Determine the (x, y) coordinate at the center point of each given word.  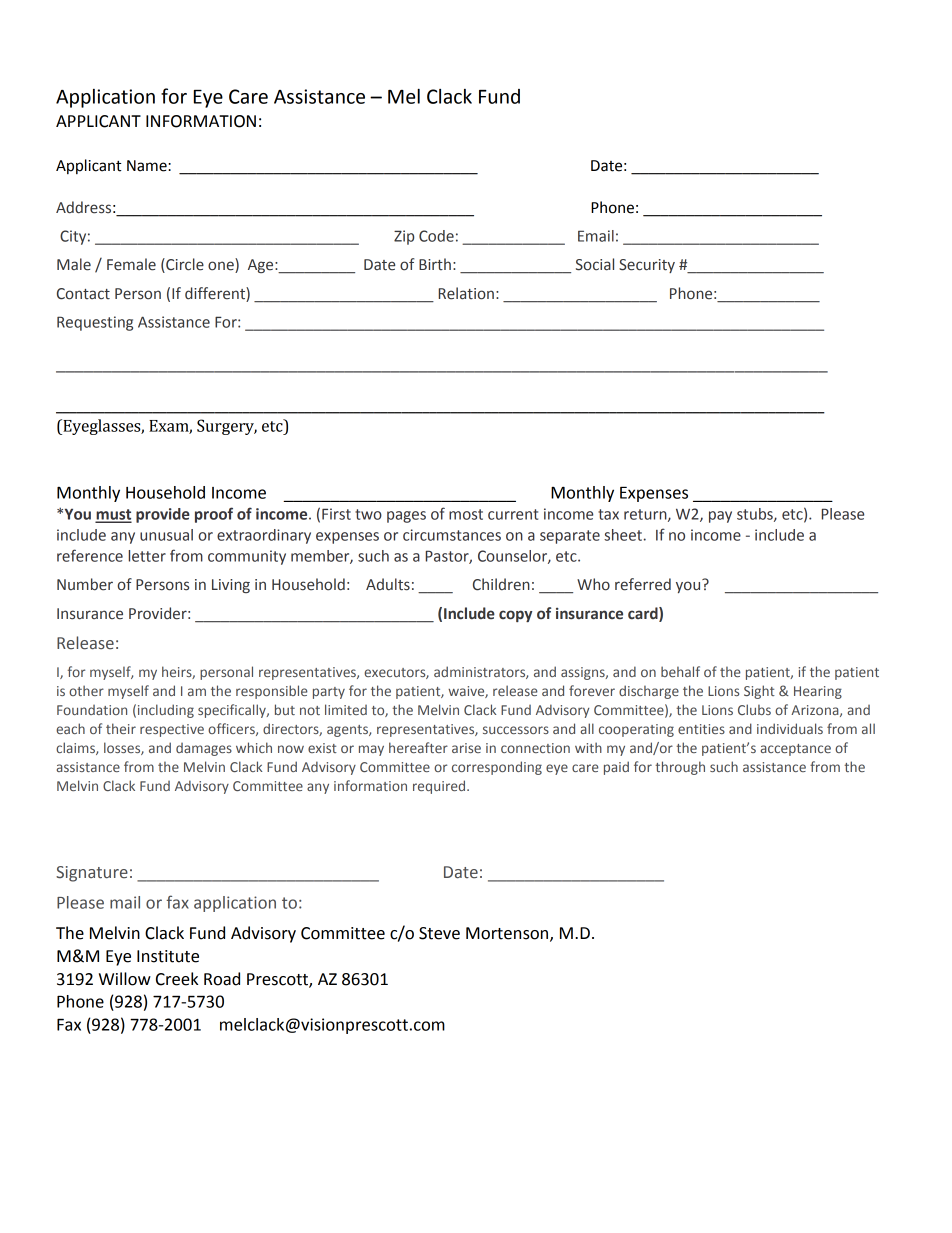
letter (147, 556)
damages (204, 749)
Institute (168, 956)
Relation (466, 293)
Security (647, 266)
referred (643, 584)
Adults (388, 584)
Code (436, 236)
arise (466, 748)
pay (720, 517)
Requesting (95, 323)
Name (148, 166)
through (680, 768)
